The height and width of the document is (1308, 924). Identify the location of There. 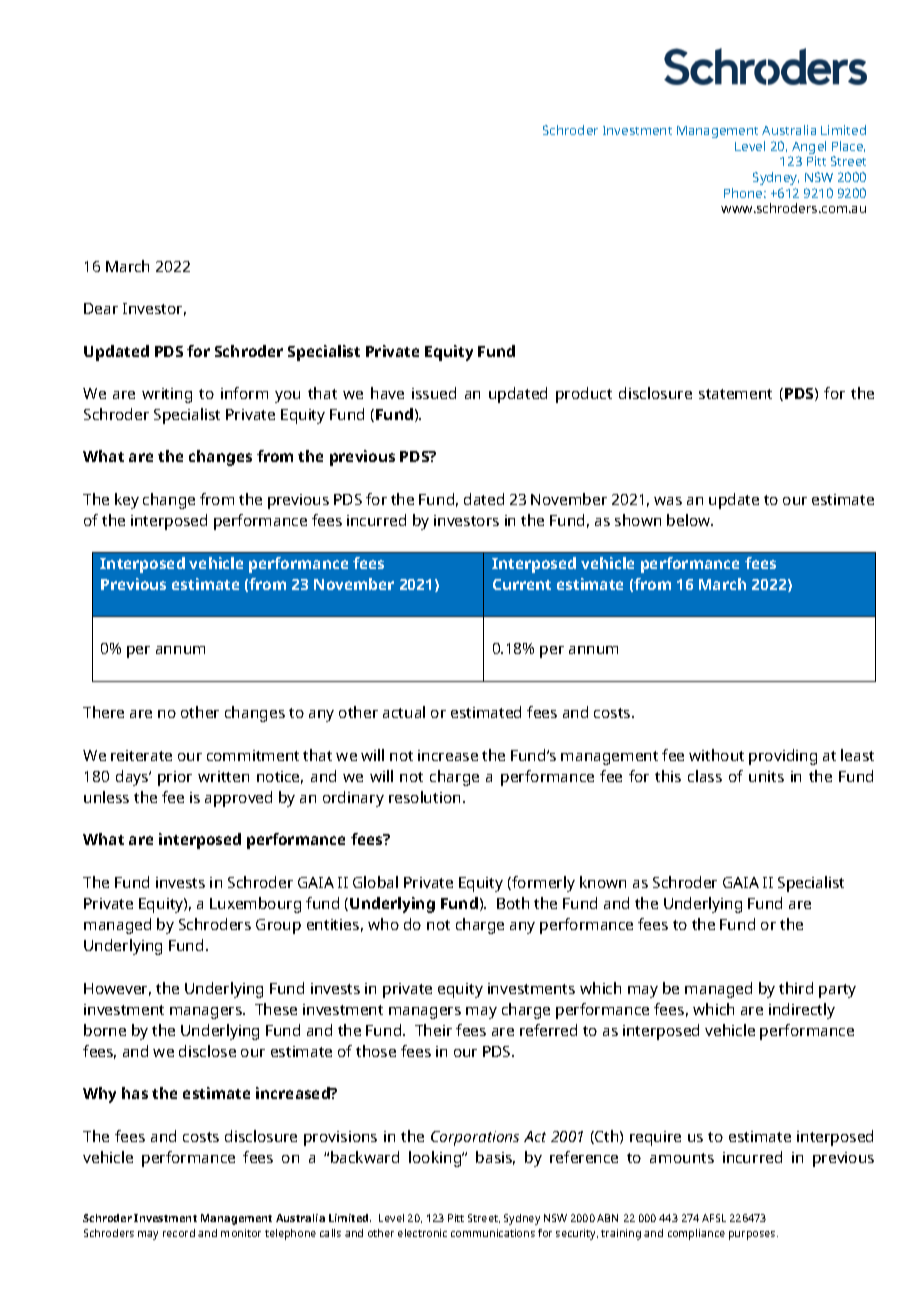
(103, 712).
